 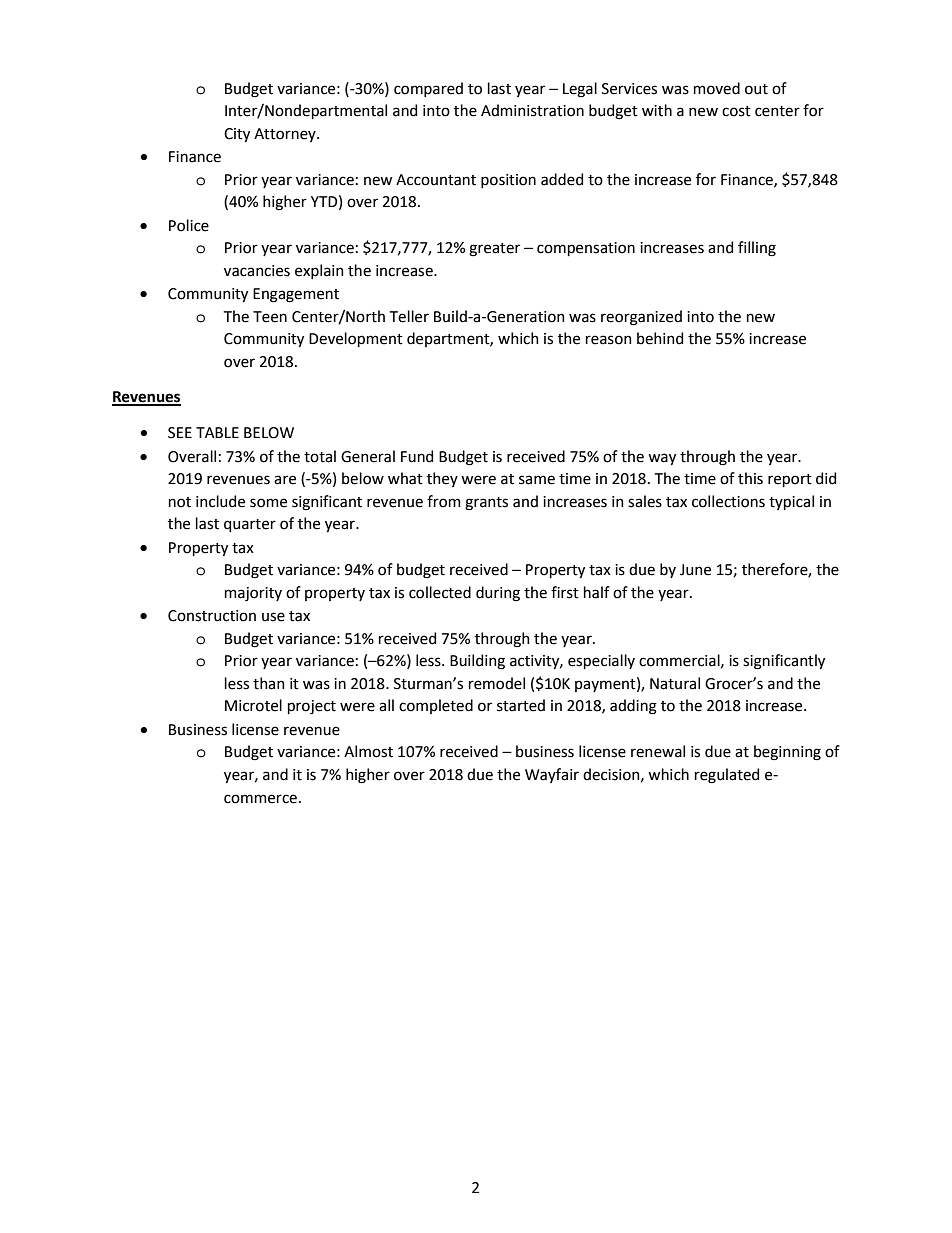 What do you see at coordinates (757, 249) in the image?
I see `filling` at bounding box center [757, 249].
